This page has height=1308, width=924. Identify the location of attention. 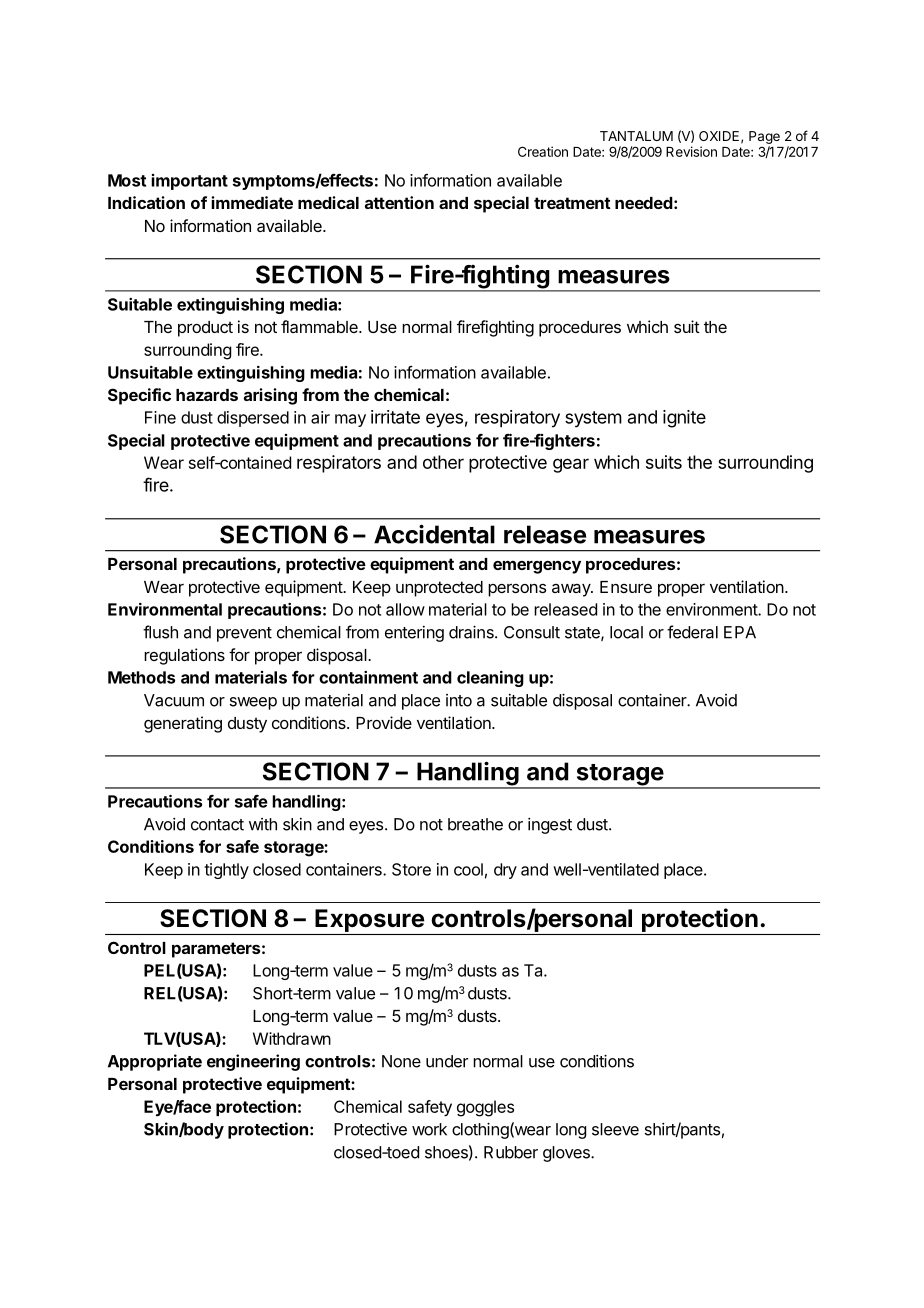
(399, 202).
